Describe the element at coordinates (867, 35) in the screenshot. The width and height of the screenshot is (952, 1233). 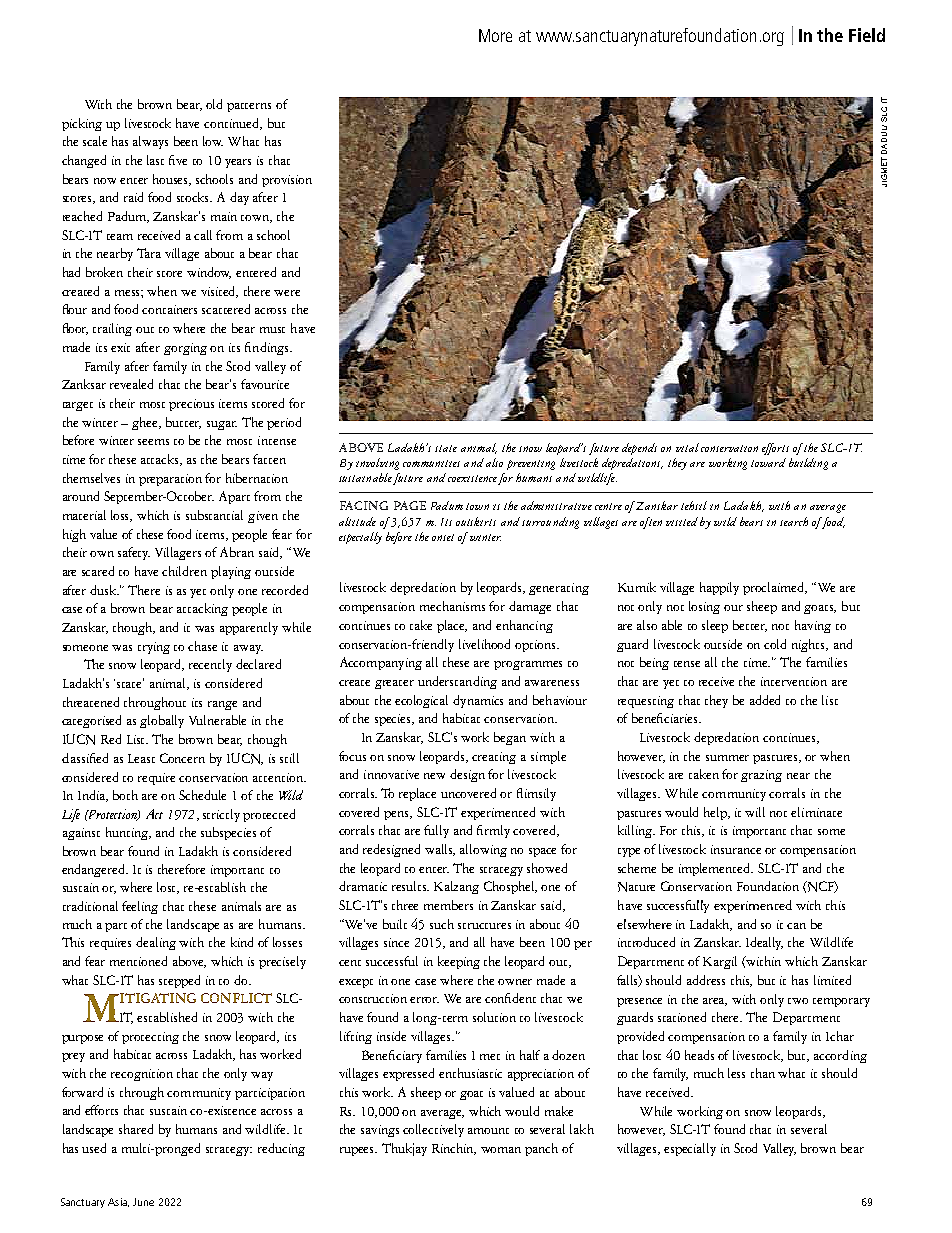
I see `Field` at that location.
